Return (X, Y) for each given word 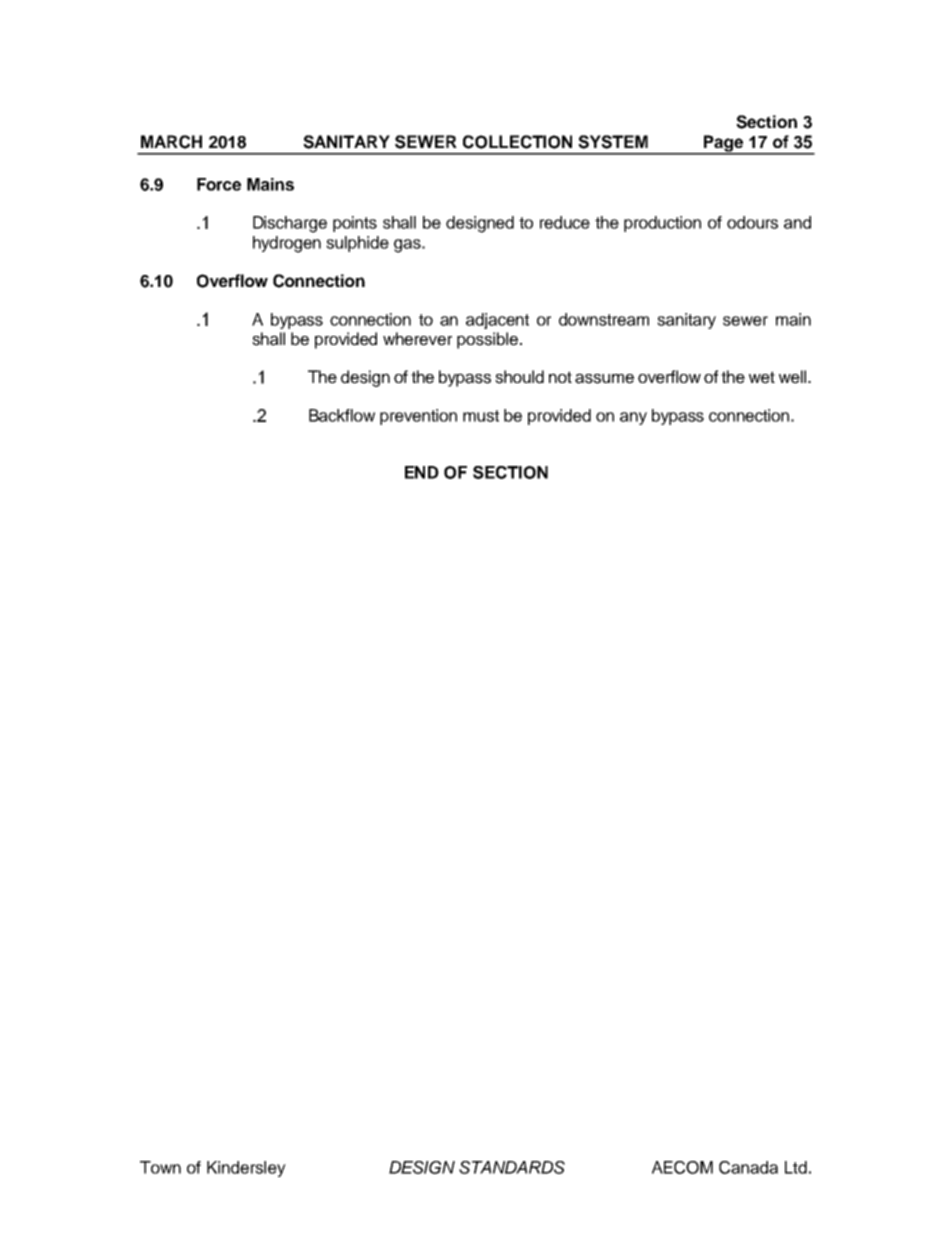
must (481, 416)
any (633, 418)
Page (724, 144)
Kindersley (246, 1169)
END (422, 472)
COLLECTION (517, 142)
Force (219, 184)
